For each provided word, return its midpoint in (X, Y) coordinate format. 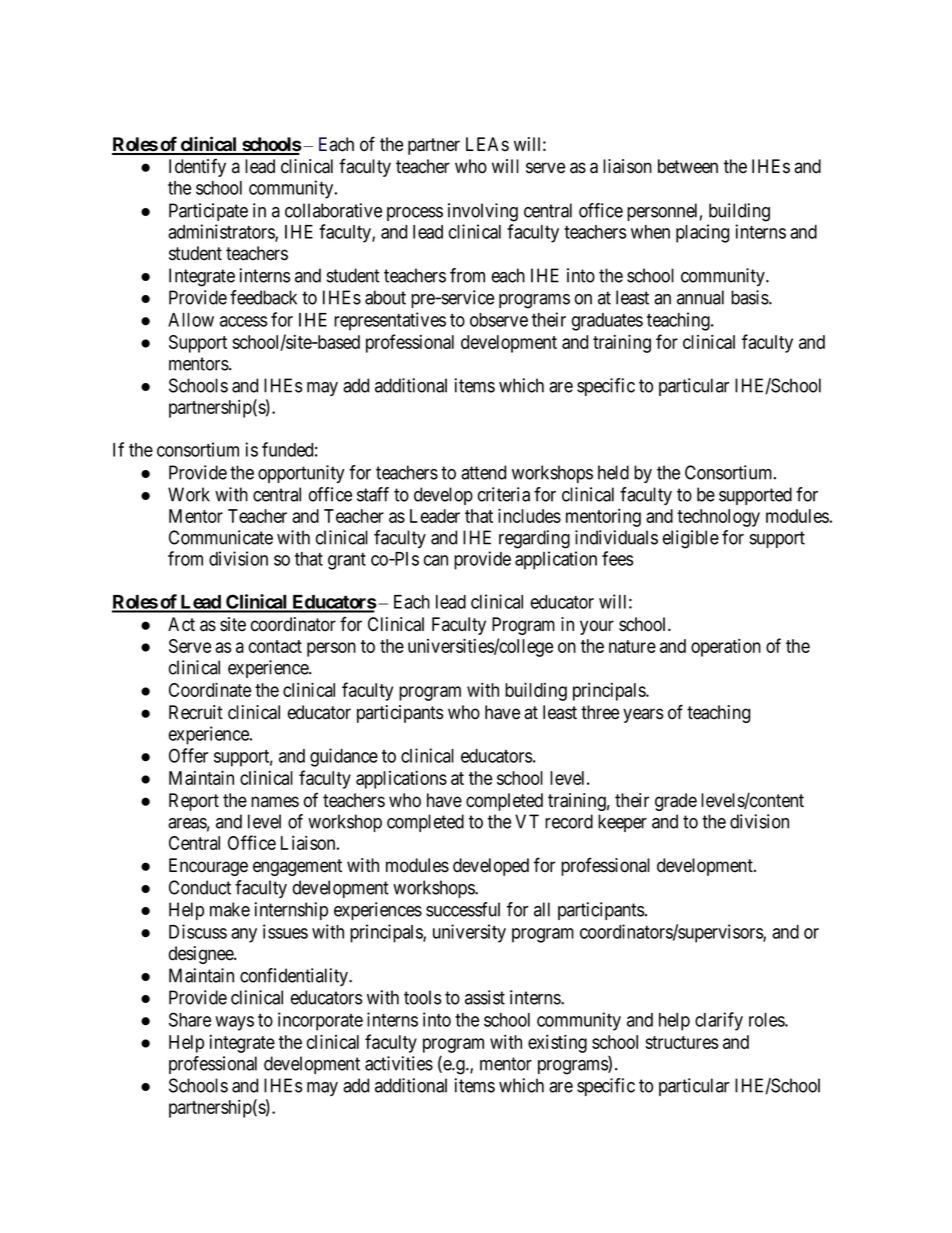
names (275, 802)
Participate (208, 212)
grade (676, 802)
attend (483, 472)
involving (483, 212)
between (688, 166)
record (569, 821)
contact (275, 646)
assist (485, 997)
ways (234, 1023)
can (436, 560)
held (613, 472)
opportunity (301, 474)
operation (726, 647)
